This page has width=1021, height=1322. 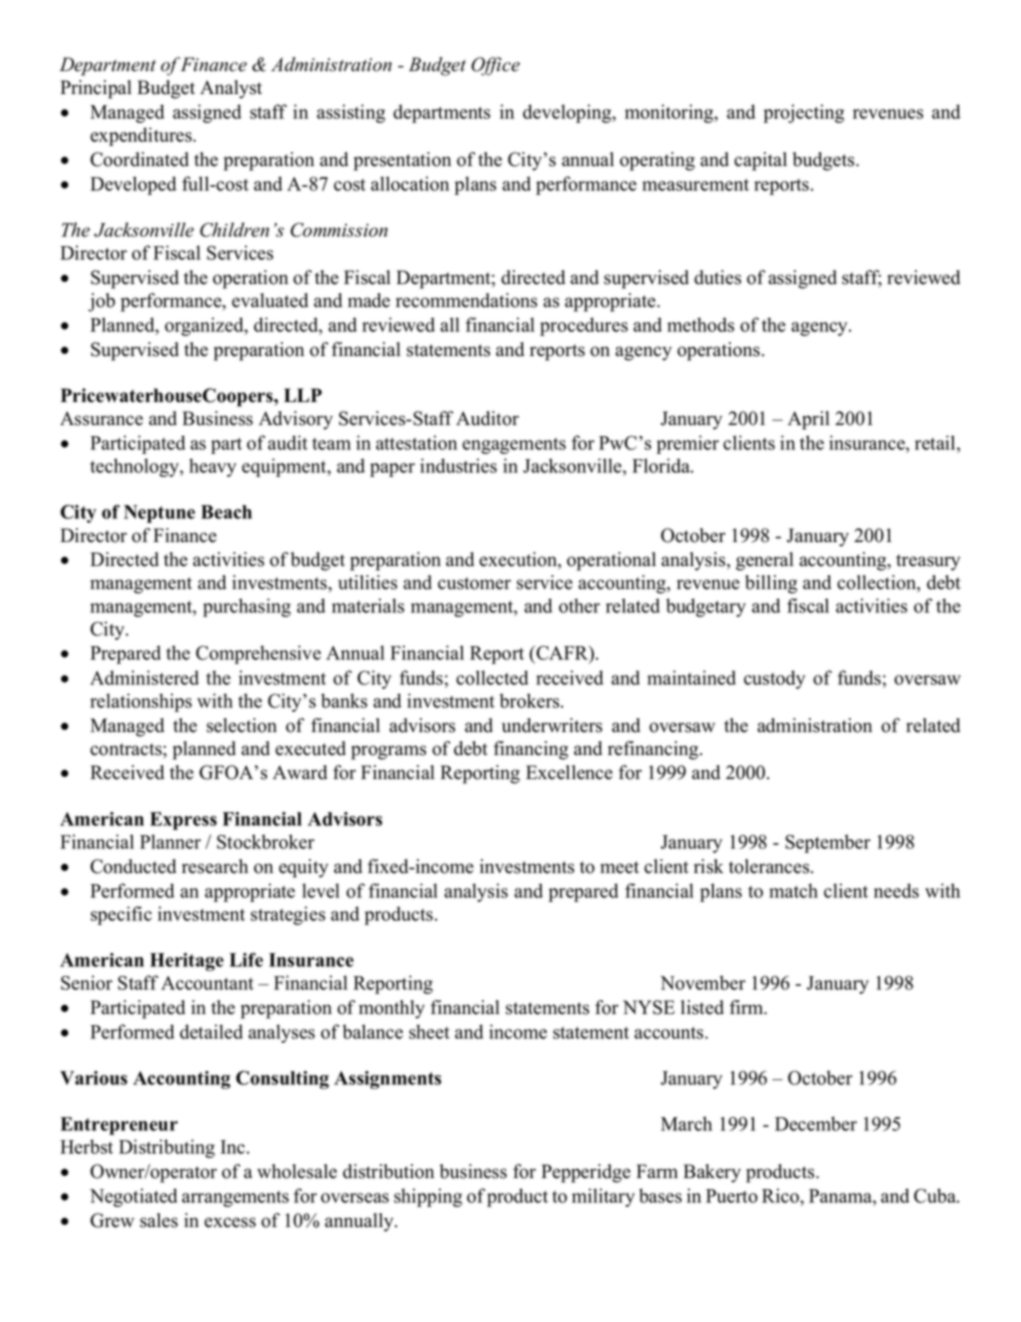 What do you see at coordinates (495, 66) in the page?
I see `Office` at bounding box center [495, 66].
